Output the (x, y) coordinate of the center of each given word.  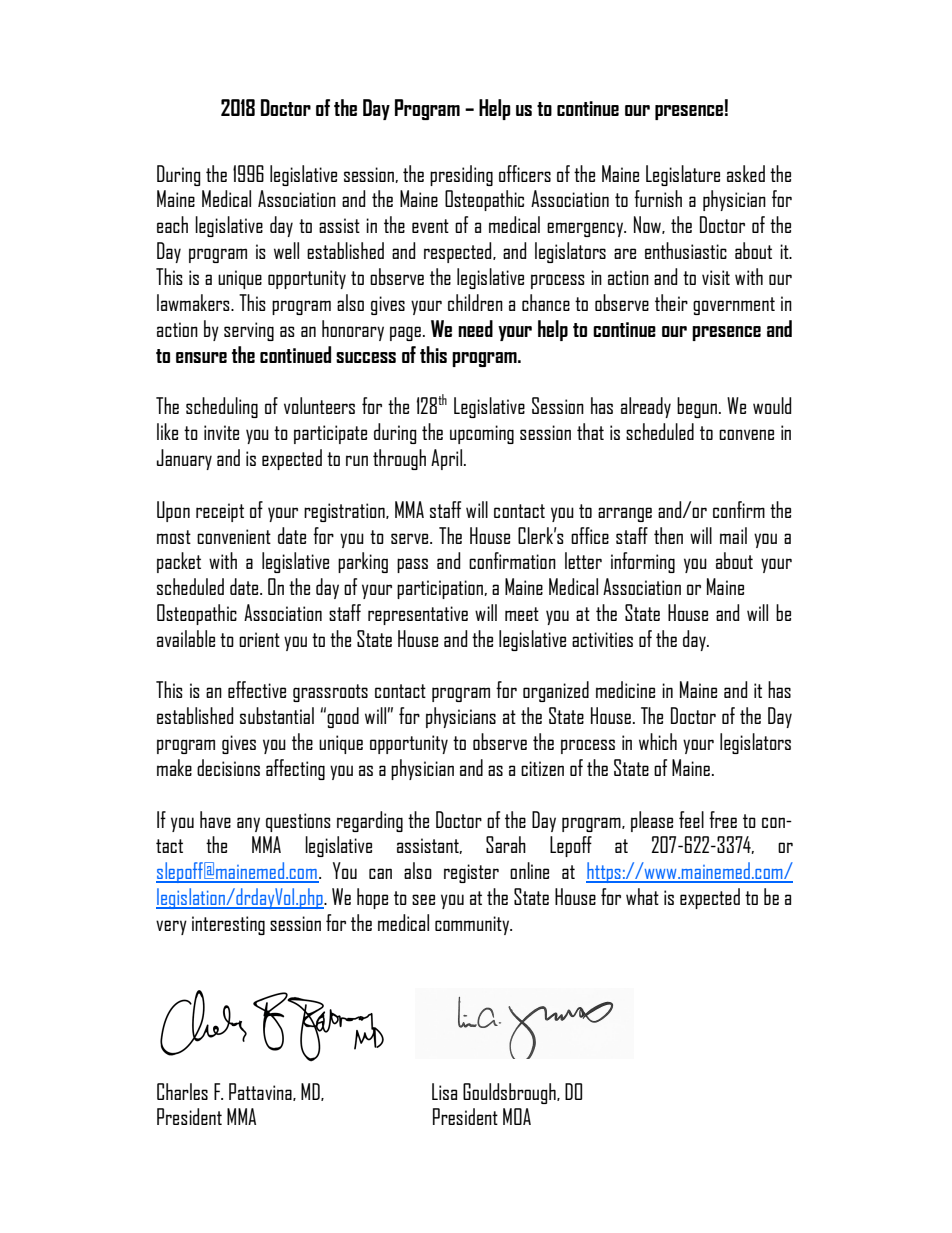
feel (691, 819)
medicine (625, 689)
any (248, 824)
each (172, 224)
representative (418, 615)
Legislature (683, 175)
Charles (182, 1091)
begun (697, 407)
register (471, 873)
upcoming (482, 434)
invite (221, 432)
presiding (461, 175)
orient (259, 639)
